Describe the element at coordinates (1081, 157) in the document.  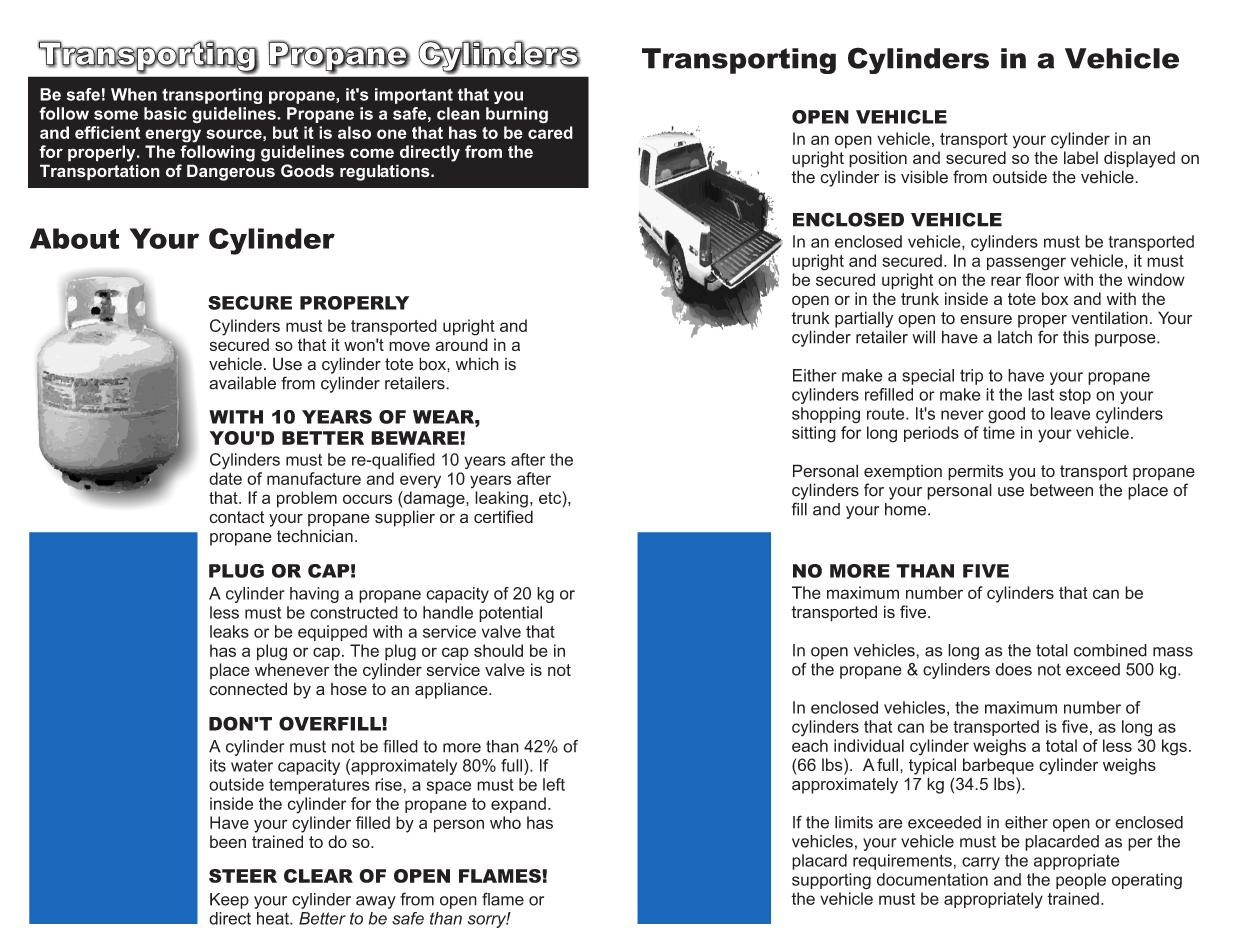
I see `label` at that location.
